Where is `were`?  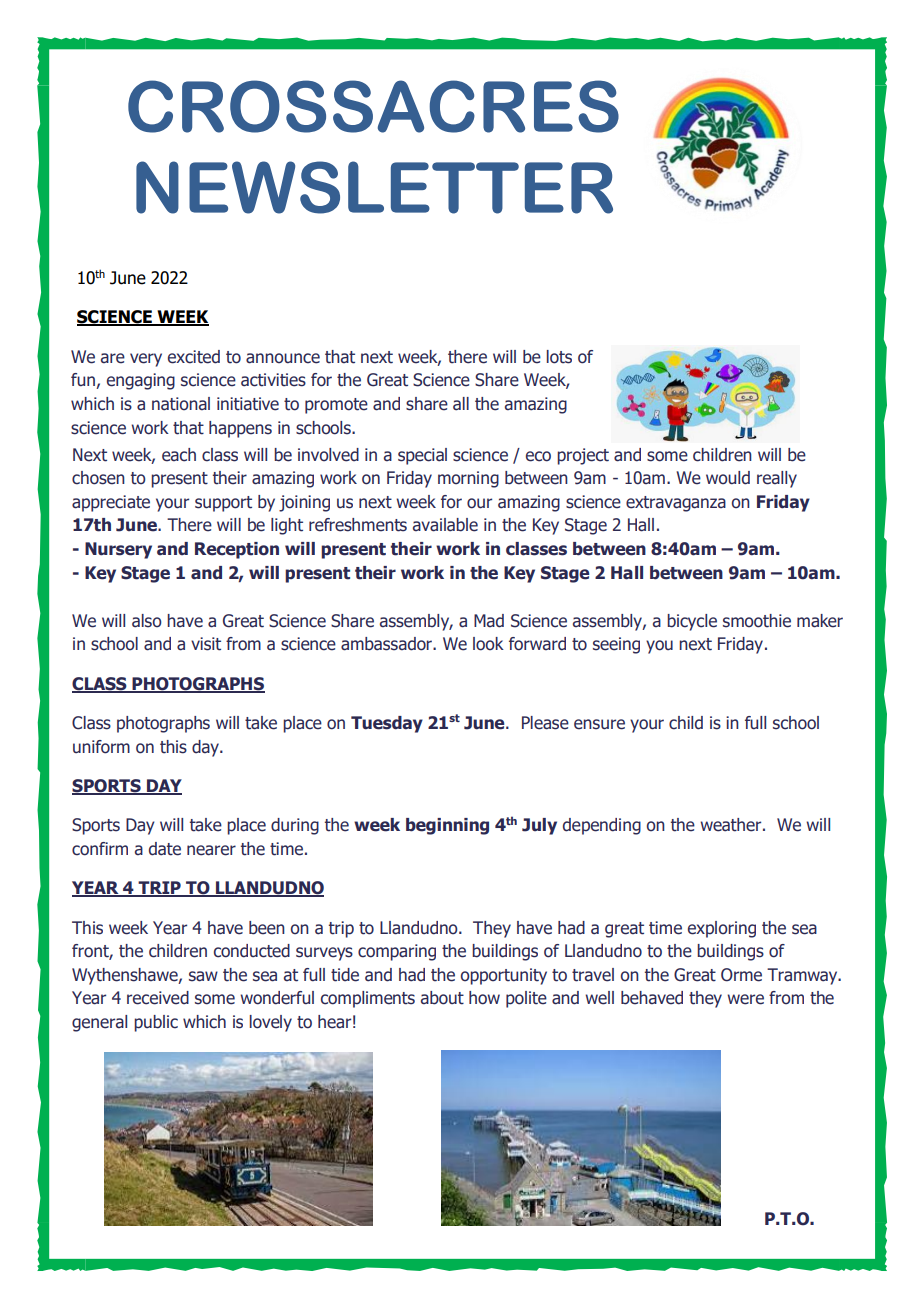
were is located at coordinates (745, 999).
